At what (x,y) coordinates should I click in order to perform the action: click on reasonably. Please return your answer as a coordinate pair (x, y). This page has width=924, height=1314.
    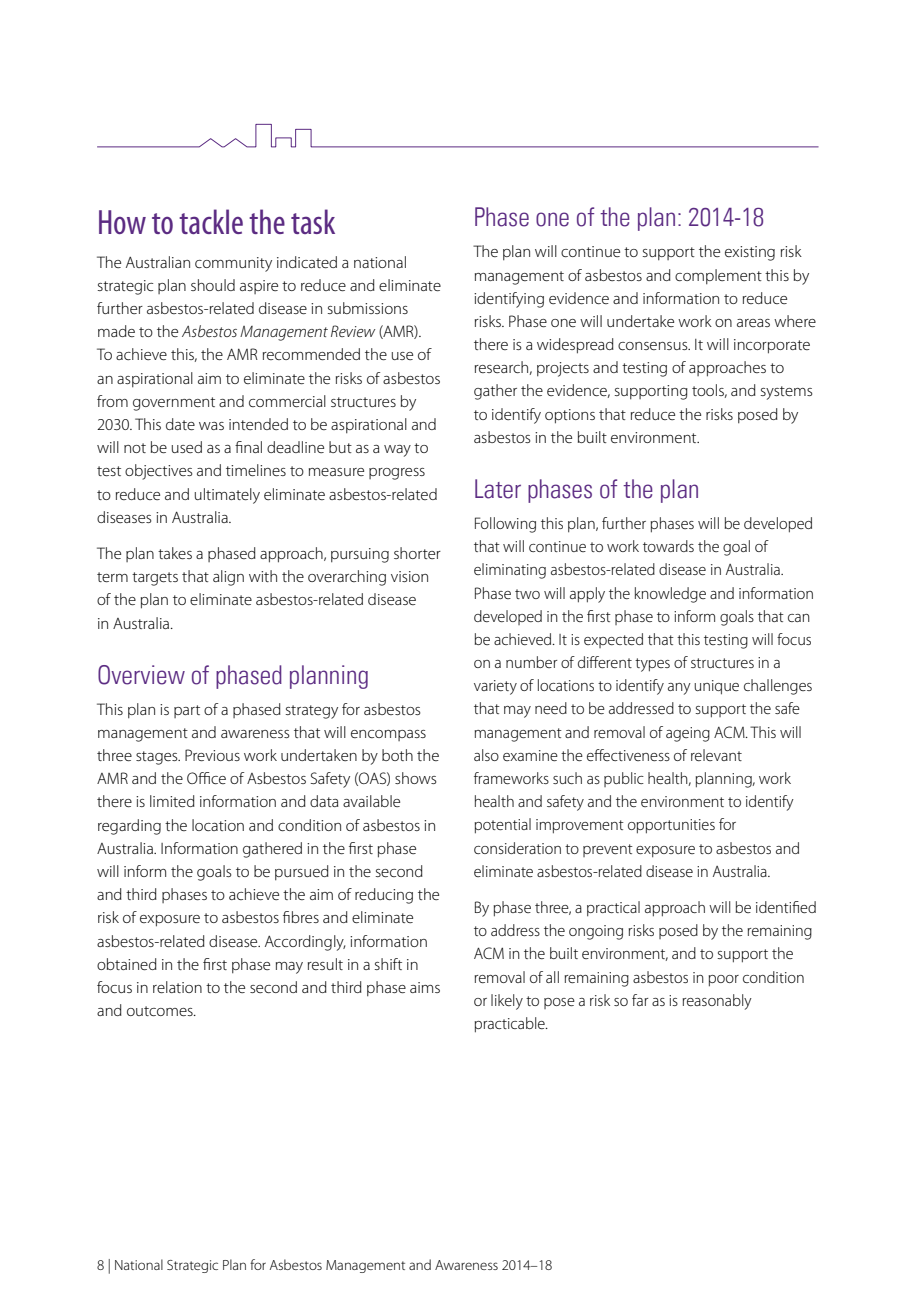
    Looking at the image, I should click on (717, 1002).
